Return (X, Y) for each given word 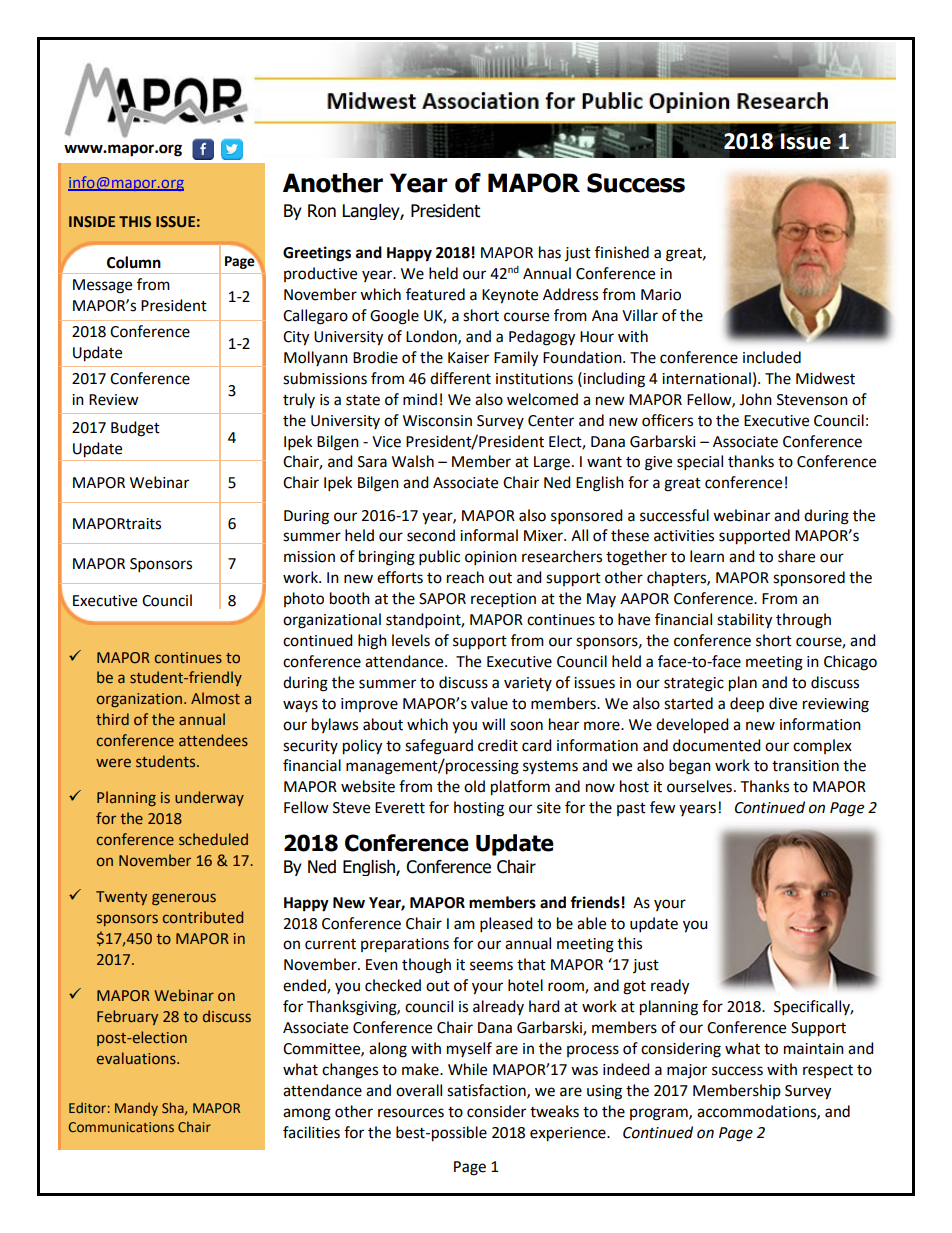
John (755, 399)
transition (805, 766)
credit (498, 745)
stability (744, 621)
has (550, 252)
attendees (213, 740)
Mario (661, 295)
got (634, 988)
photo (304, 599)
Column (134, 262)
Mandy (136, 1109)
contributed (203, 917)
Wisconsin (437, 421)
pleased (506, 925)
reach (465, 577)
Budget (135, 429)
